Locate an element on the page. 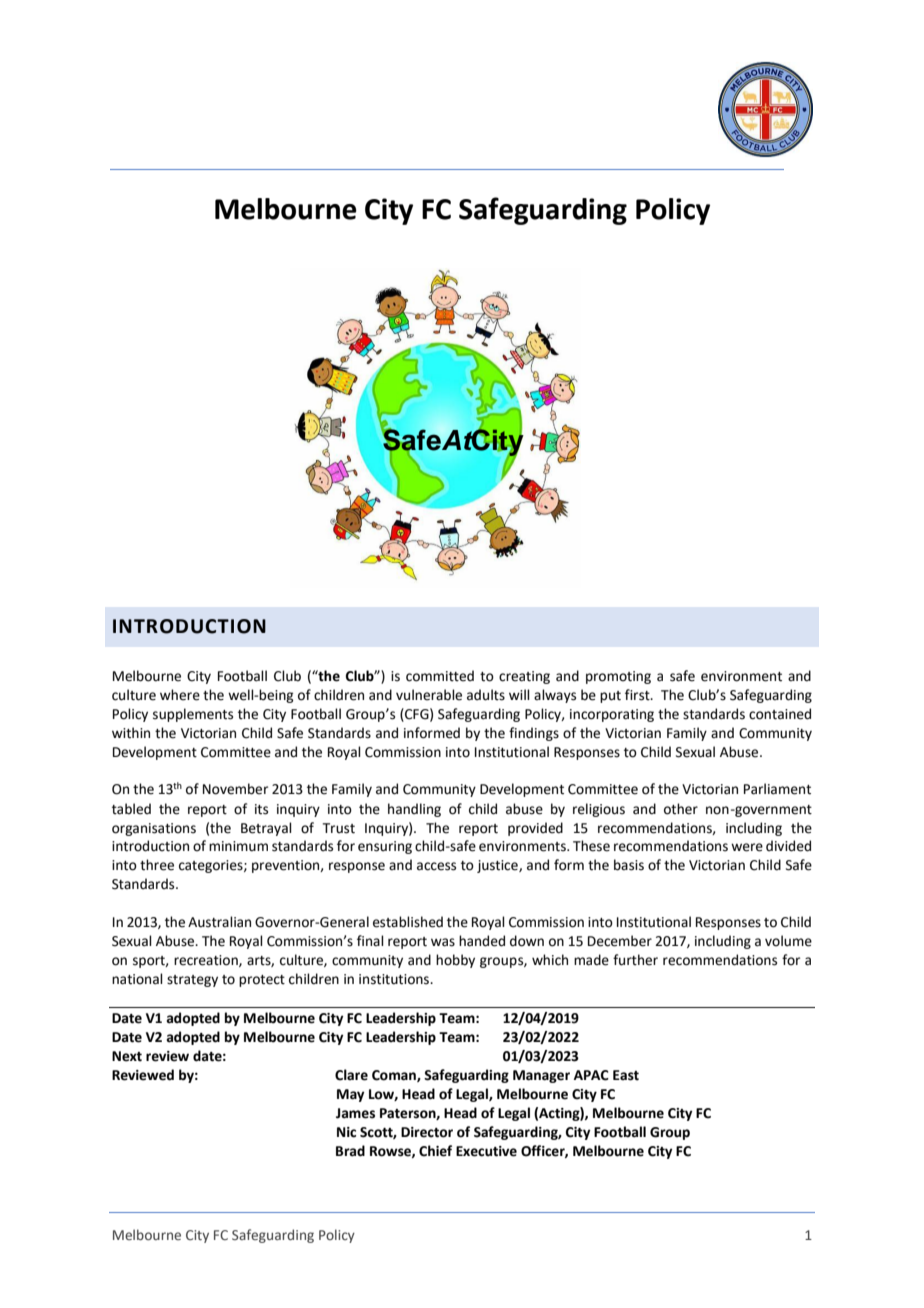 The image size is (924, 1308). East is located at coordinates (626, 1075).
